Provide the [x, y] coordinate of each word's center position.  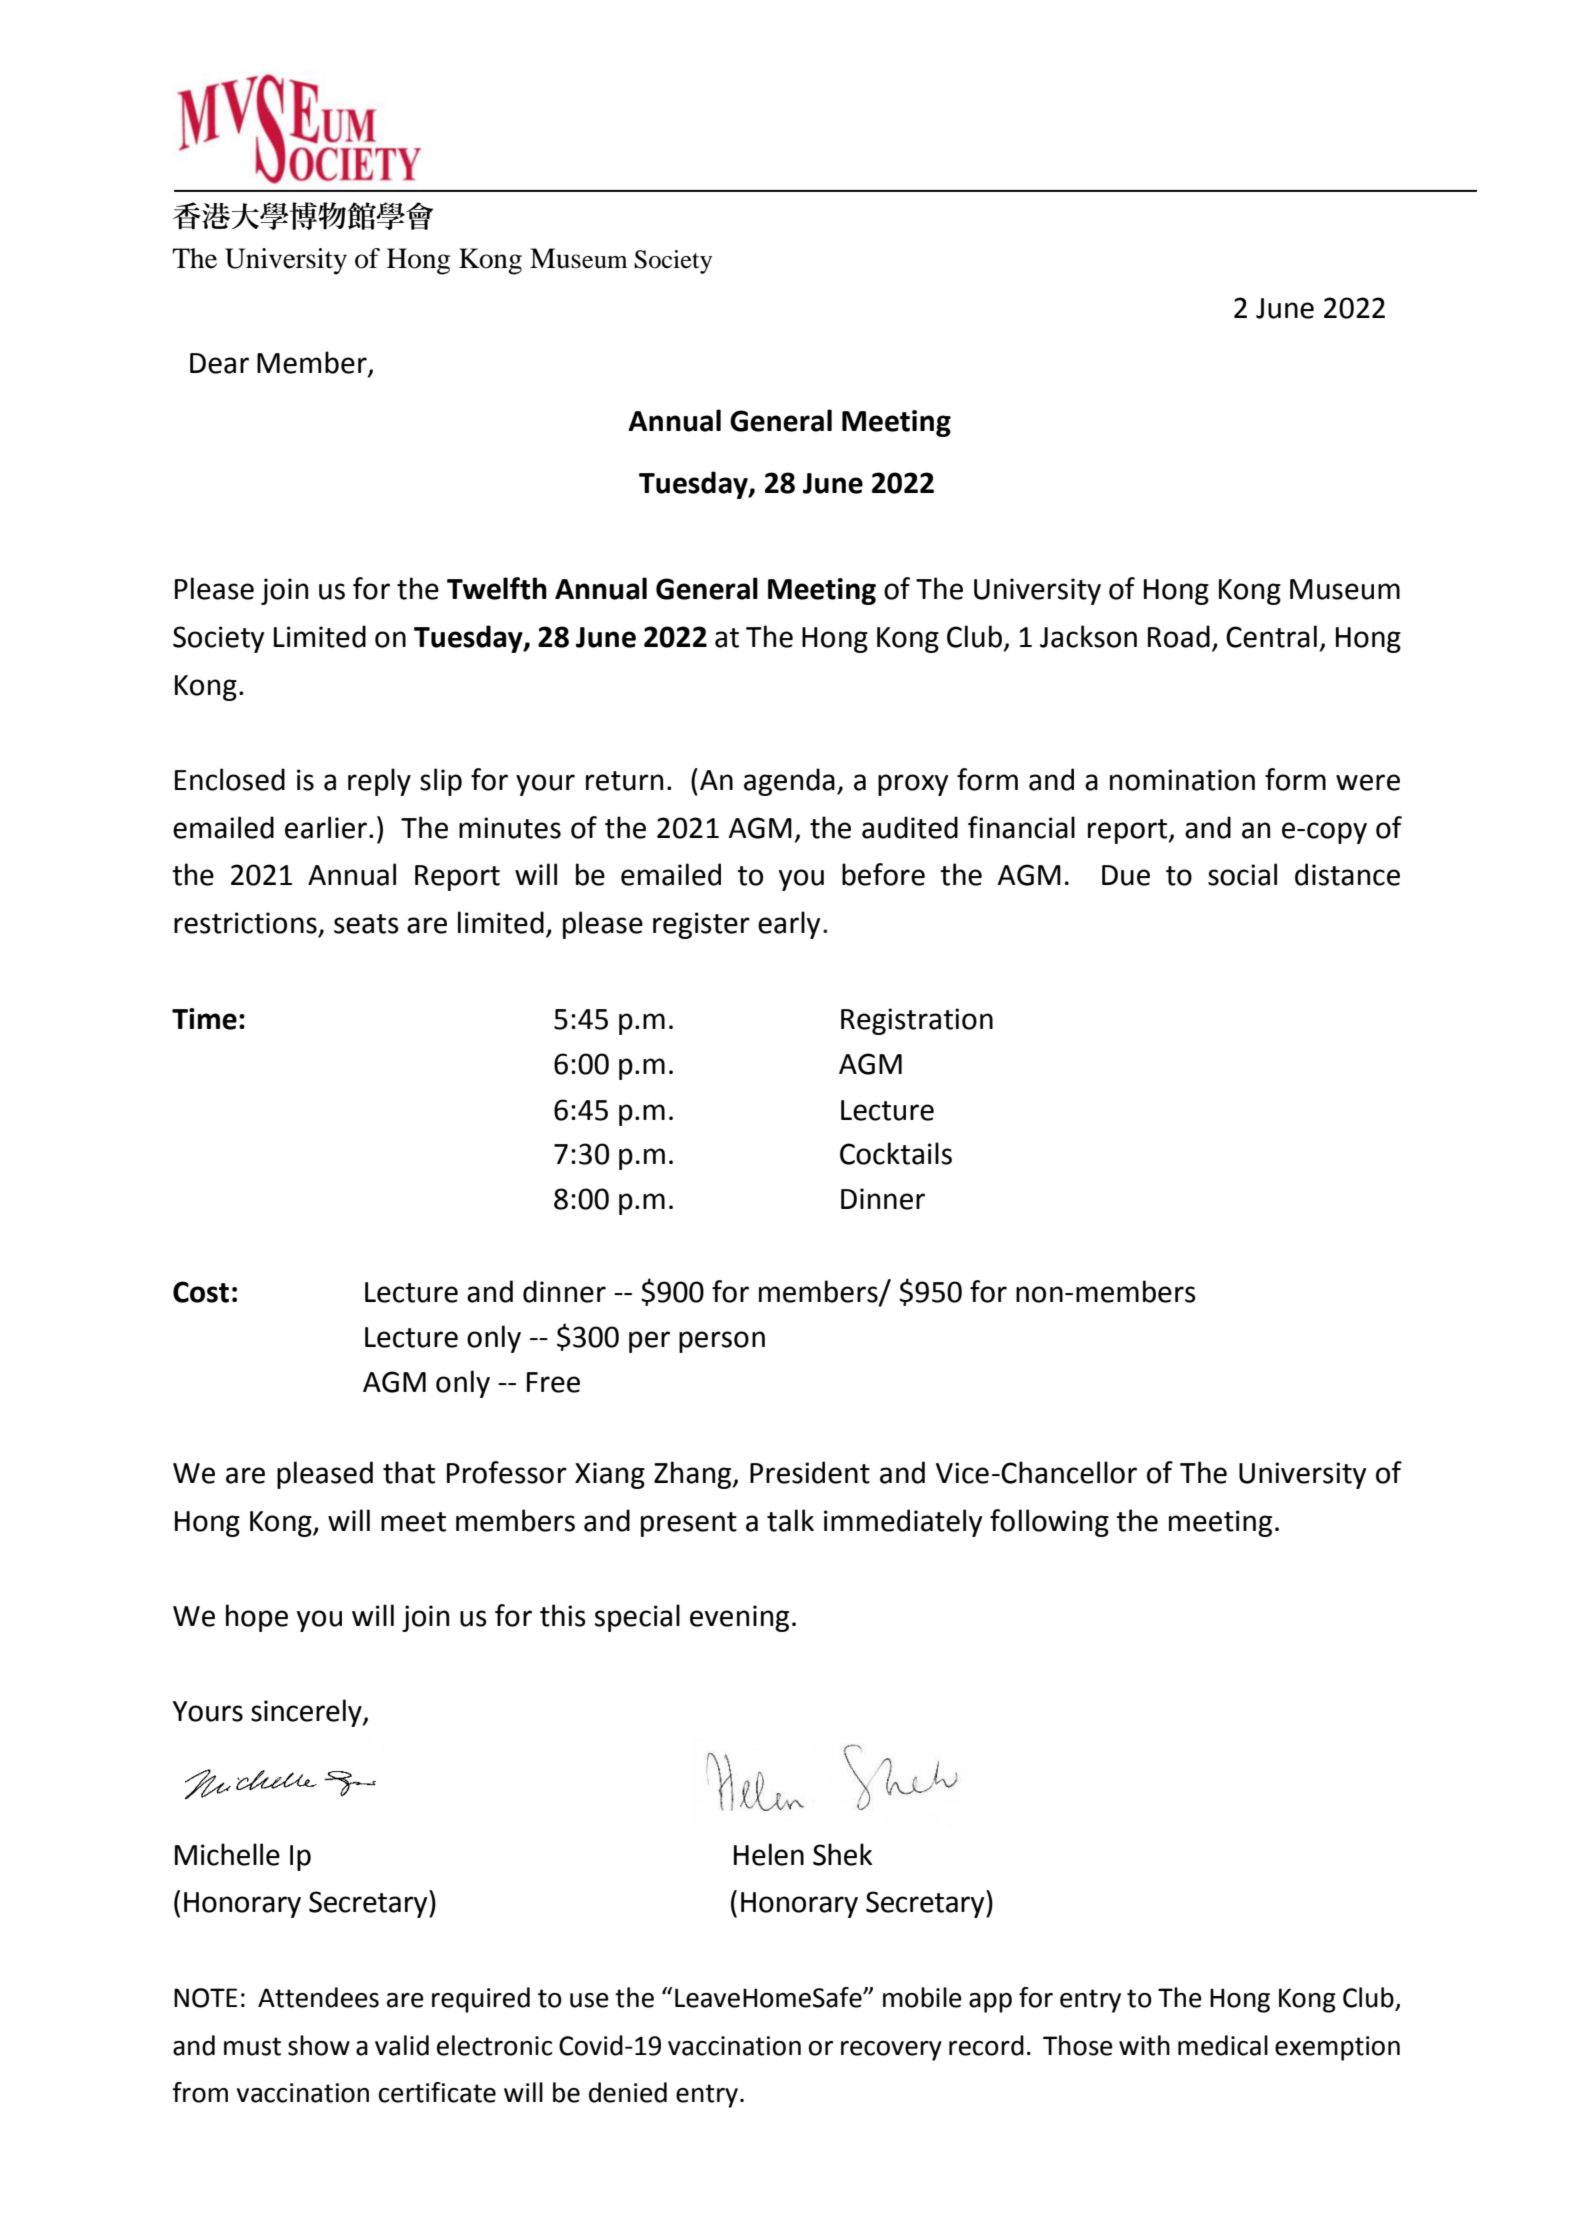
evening [739, 1618]
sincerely [307, 1713]
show [319, 2045]
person [722, 1342]
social [1242, 874]
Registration [917, 1021]
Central [1271, 636]
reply [379, 782]
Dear [219, 363]
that [409, 1472]
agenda [789, 782]
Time [204, 1019]
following [1049, 1523]
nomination [1182, 780]
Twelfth [497, 588]
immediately [903, 1523]
